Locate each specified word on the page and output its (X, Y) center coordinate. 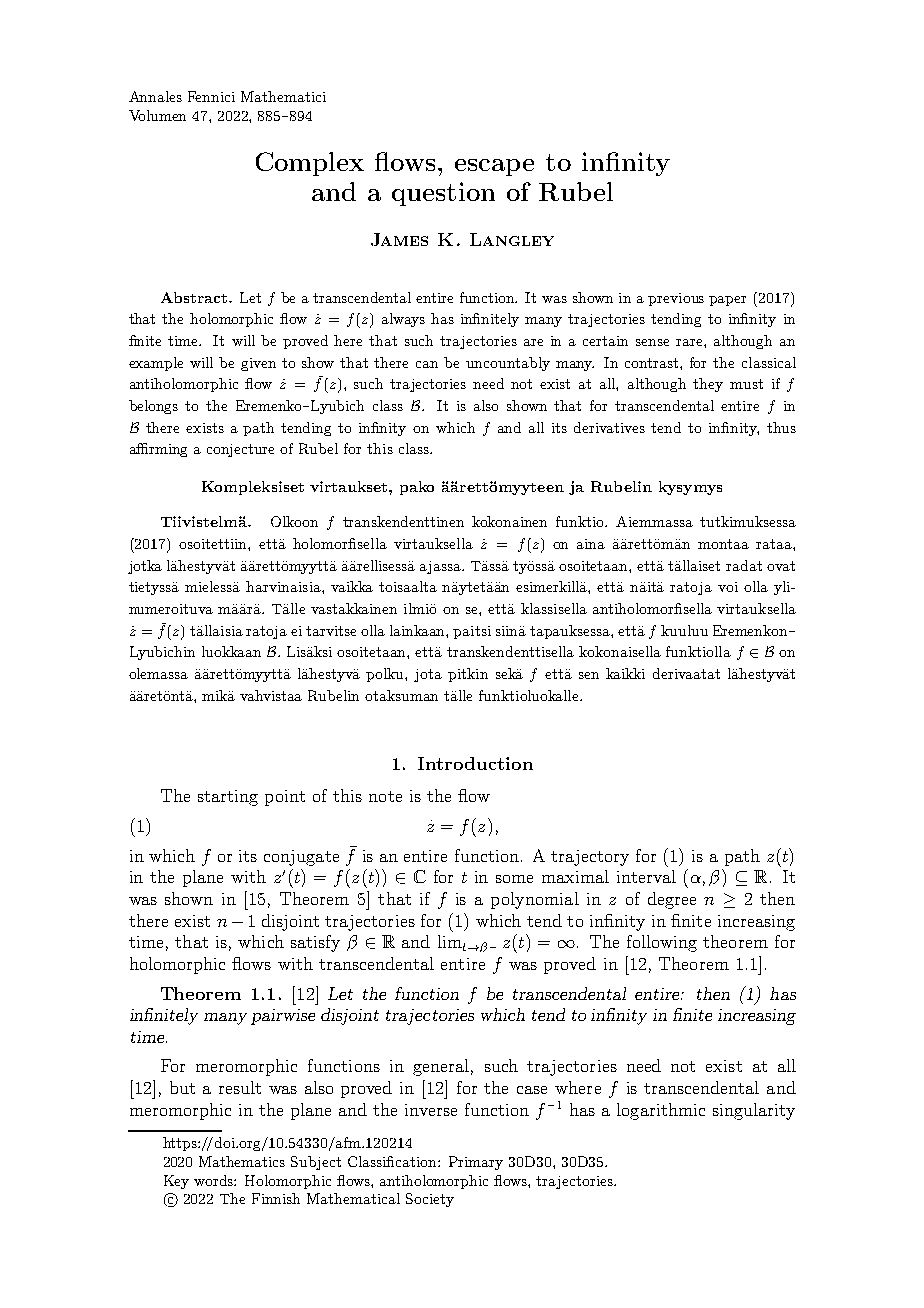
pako (417, 488)
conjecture (240, 450)
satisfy (315, 943)
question (443, 194)
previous (676, 299)
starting (228, 798)
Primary (476, 1163)
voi (728, 587)
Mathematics (242, 1161)
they (708, 385)
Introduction (475, 763)
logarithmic (661, 1111)
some (514, 879)
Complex (310, 164)
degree (672, 900)
